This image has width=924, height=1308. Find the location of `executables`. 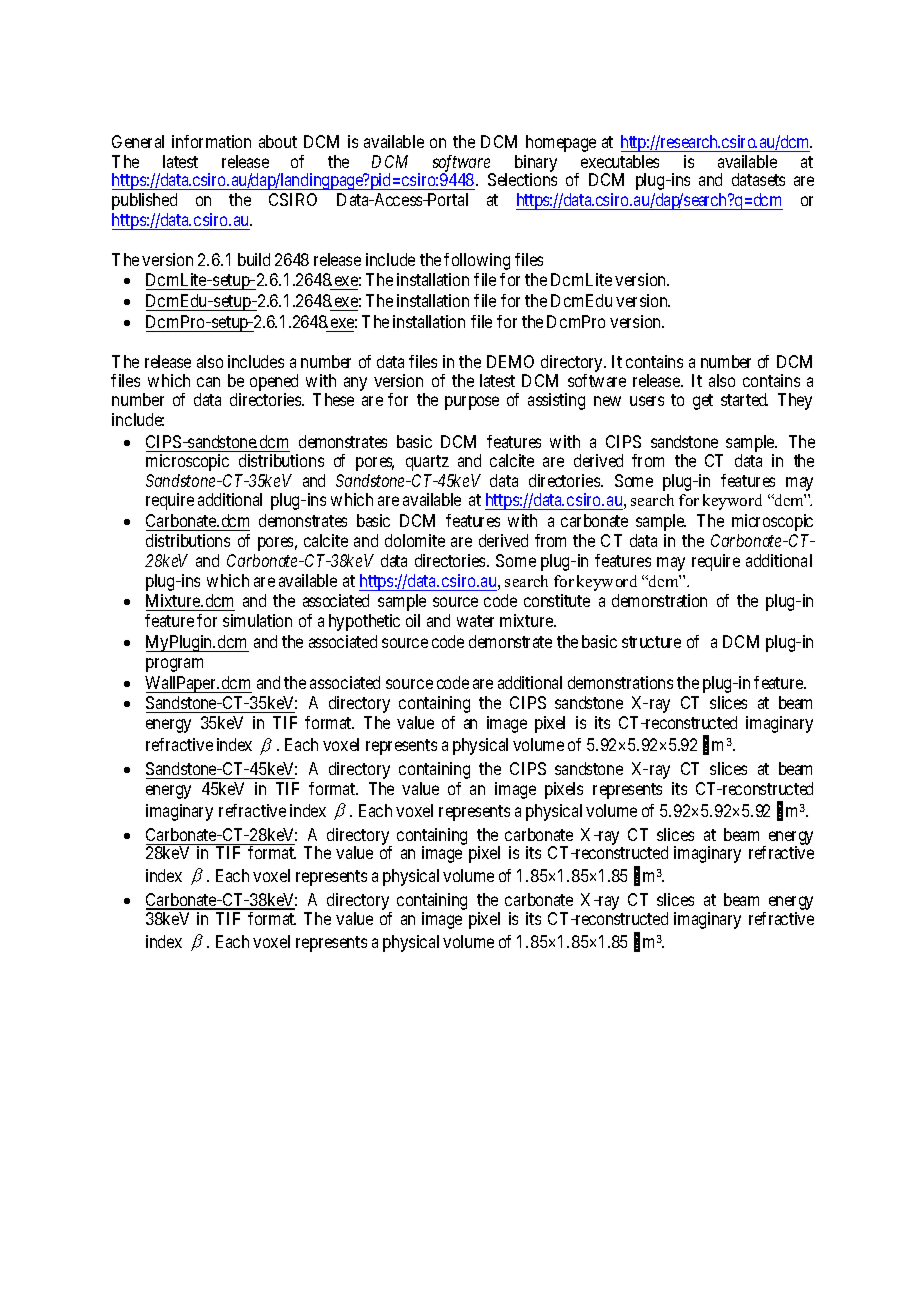

executables is located at coordinates (620, 161).
